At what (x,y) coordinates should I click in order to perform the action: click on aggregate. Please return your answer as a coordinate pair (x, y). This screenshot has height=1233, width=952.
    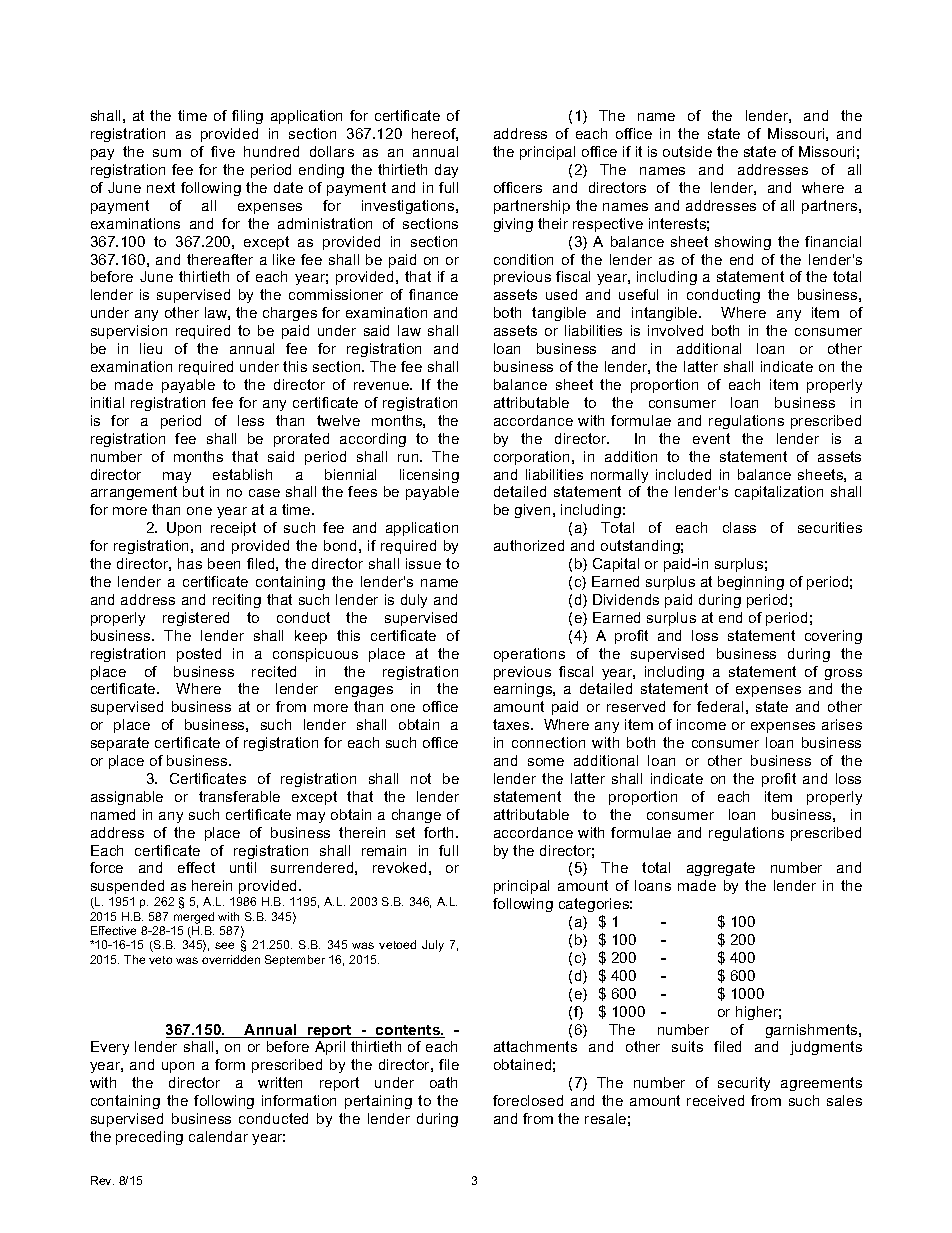
    Looking at the image, I should click on (721, 869).
